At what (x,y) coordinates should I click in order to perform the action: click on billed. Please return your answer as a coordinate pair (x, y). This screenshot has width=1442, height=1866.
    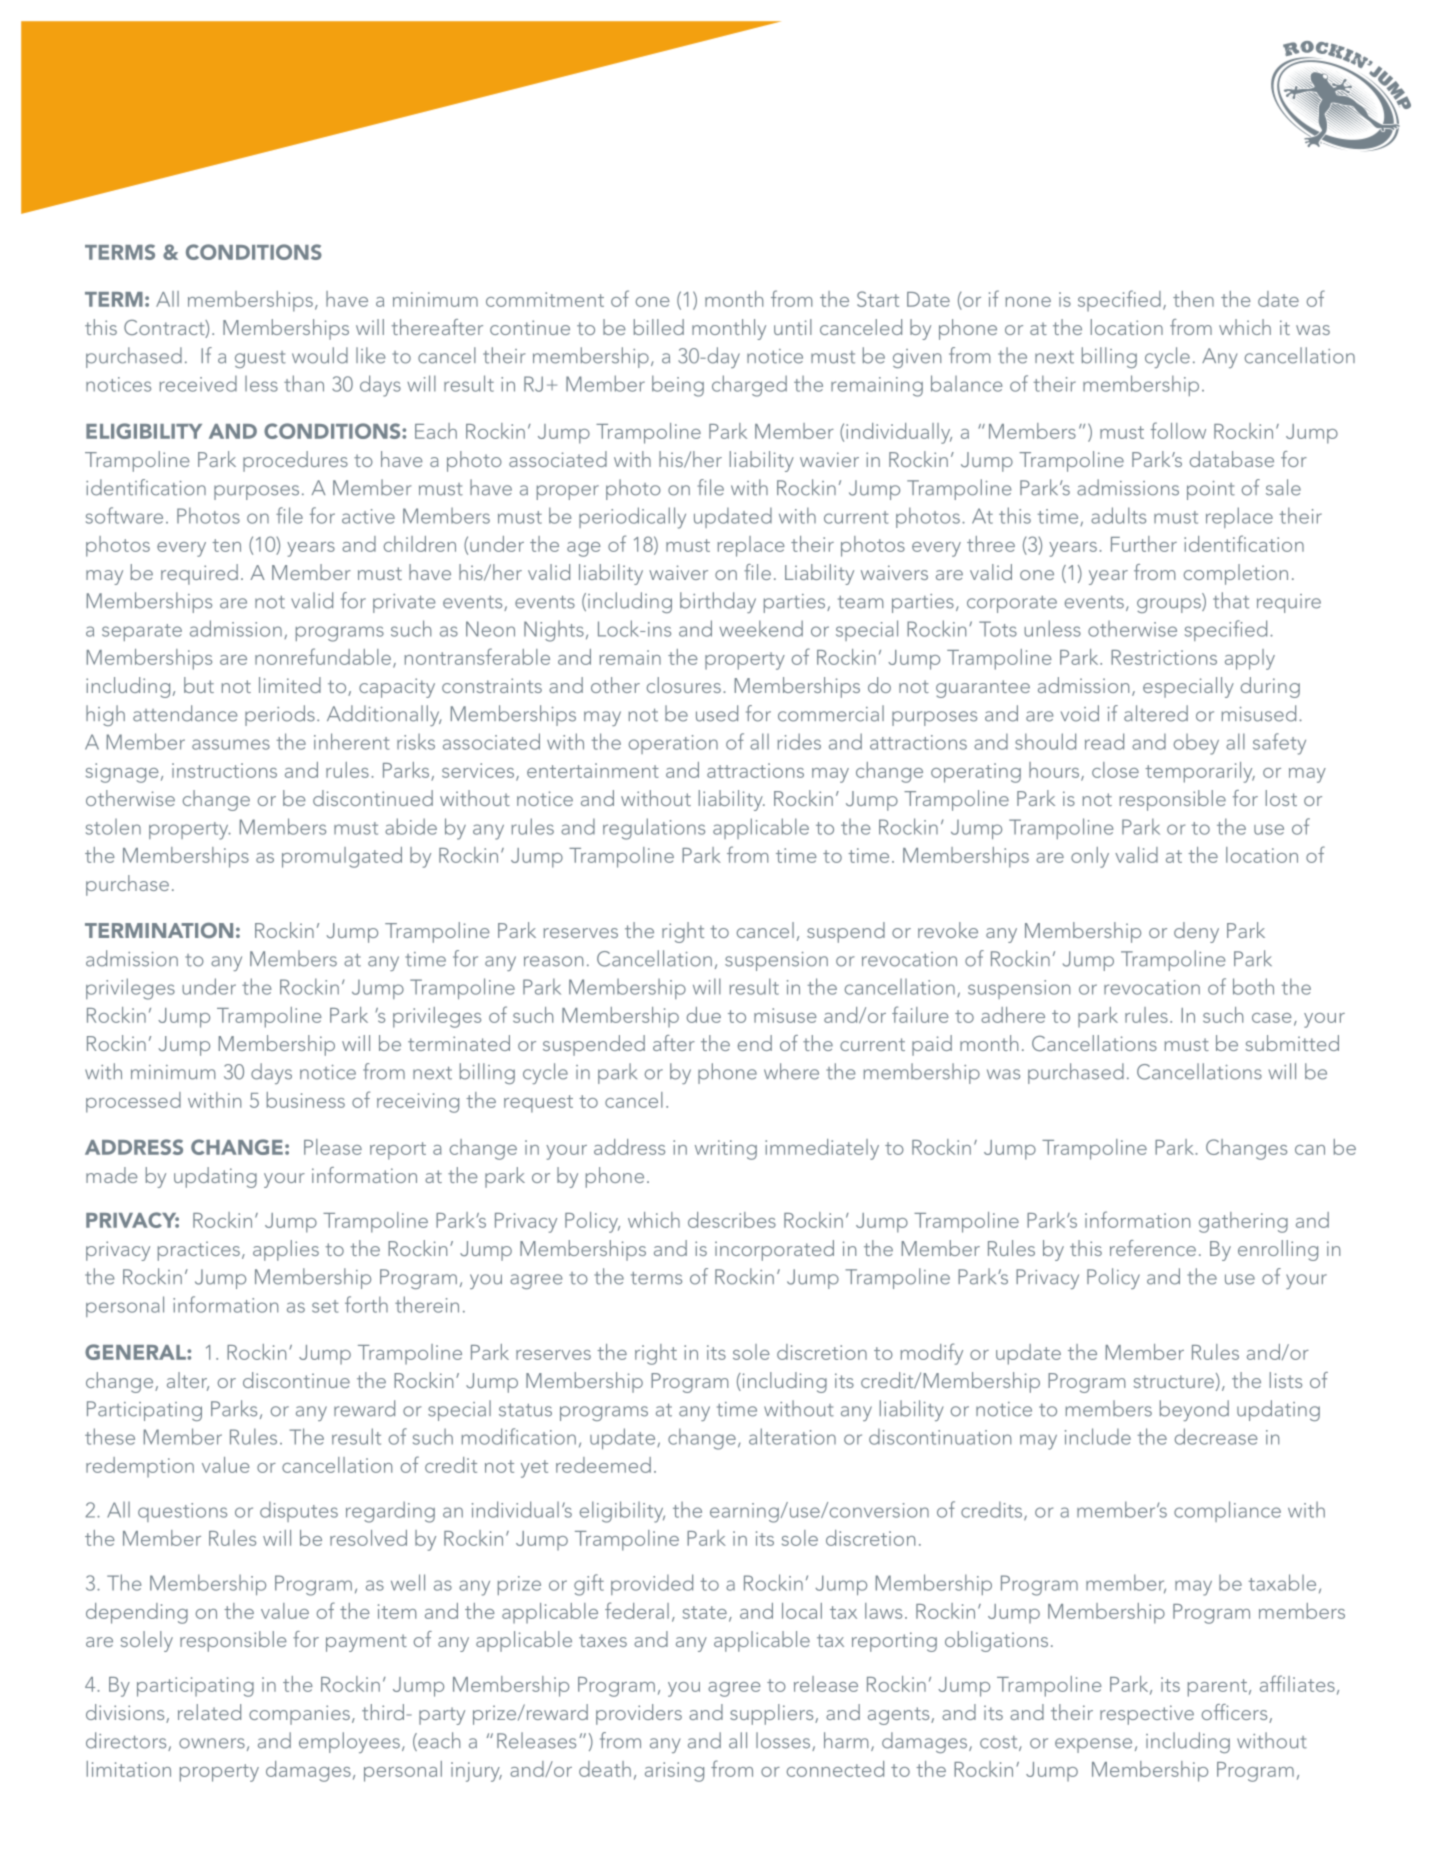
    Looking at the image, I should click on (659, 327).
